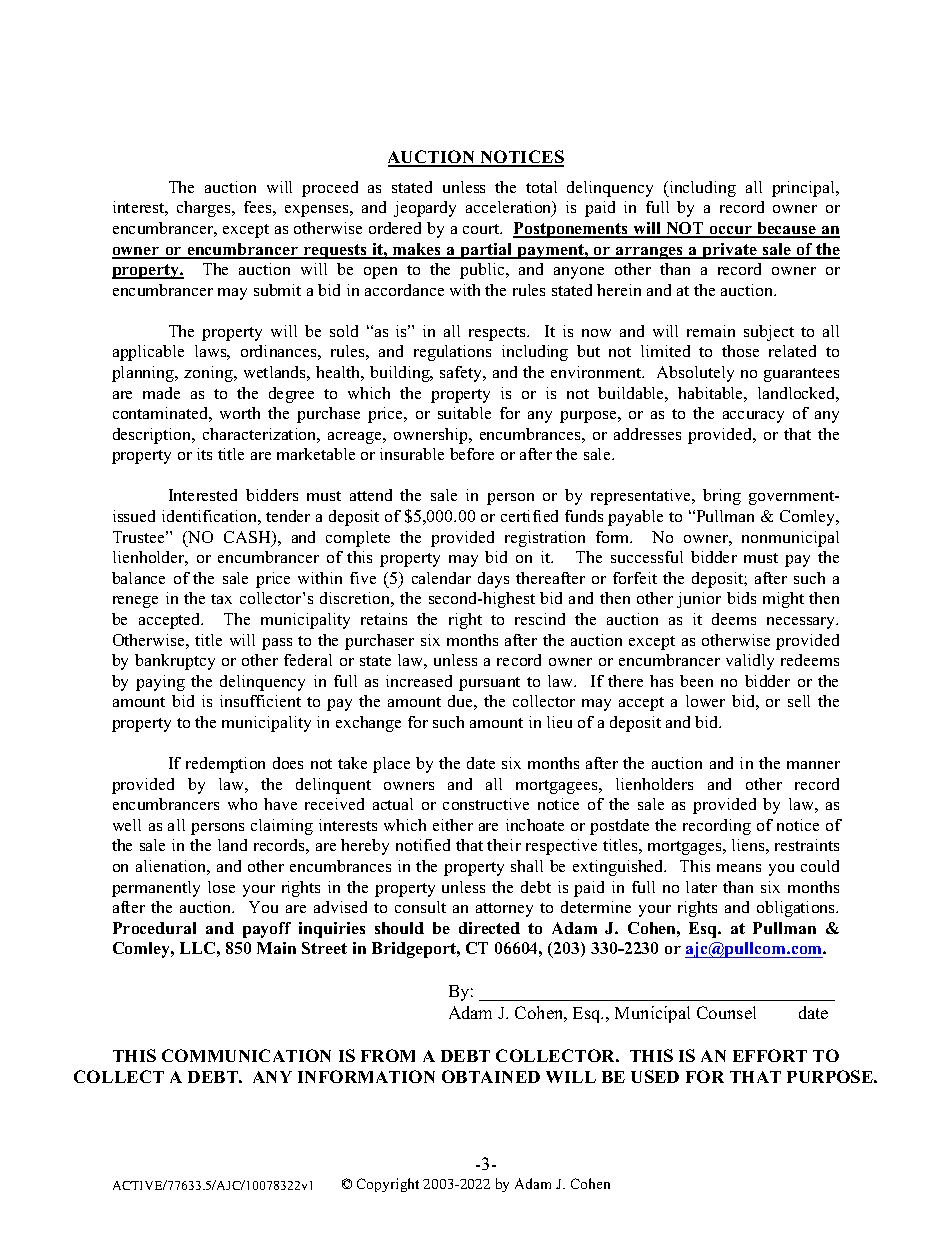 This image has width=952, height=1233. I want to click on court, so click(482, 229).
